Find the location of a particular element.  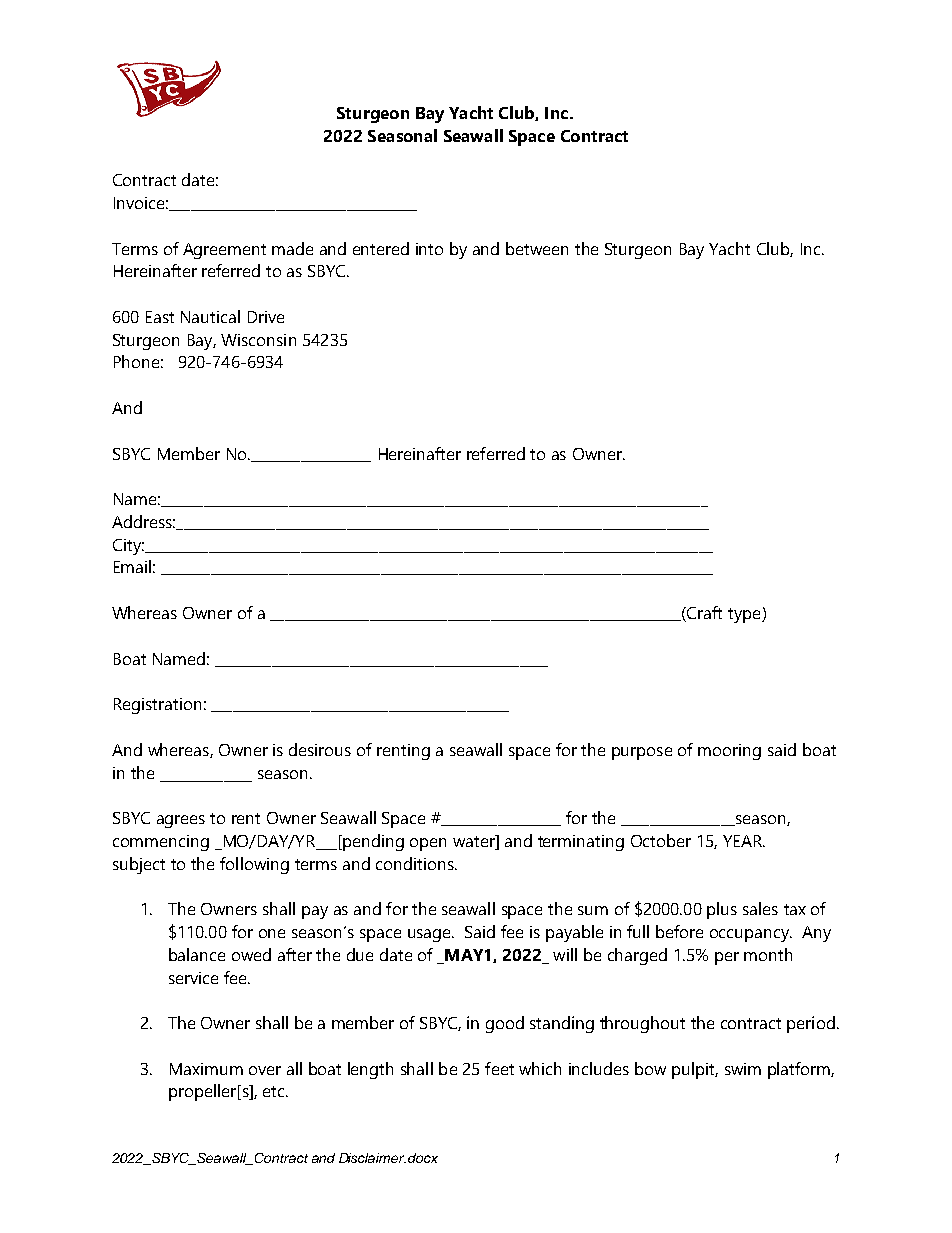

Agreement is located at coordinates (224, 251).
